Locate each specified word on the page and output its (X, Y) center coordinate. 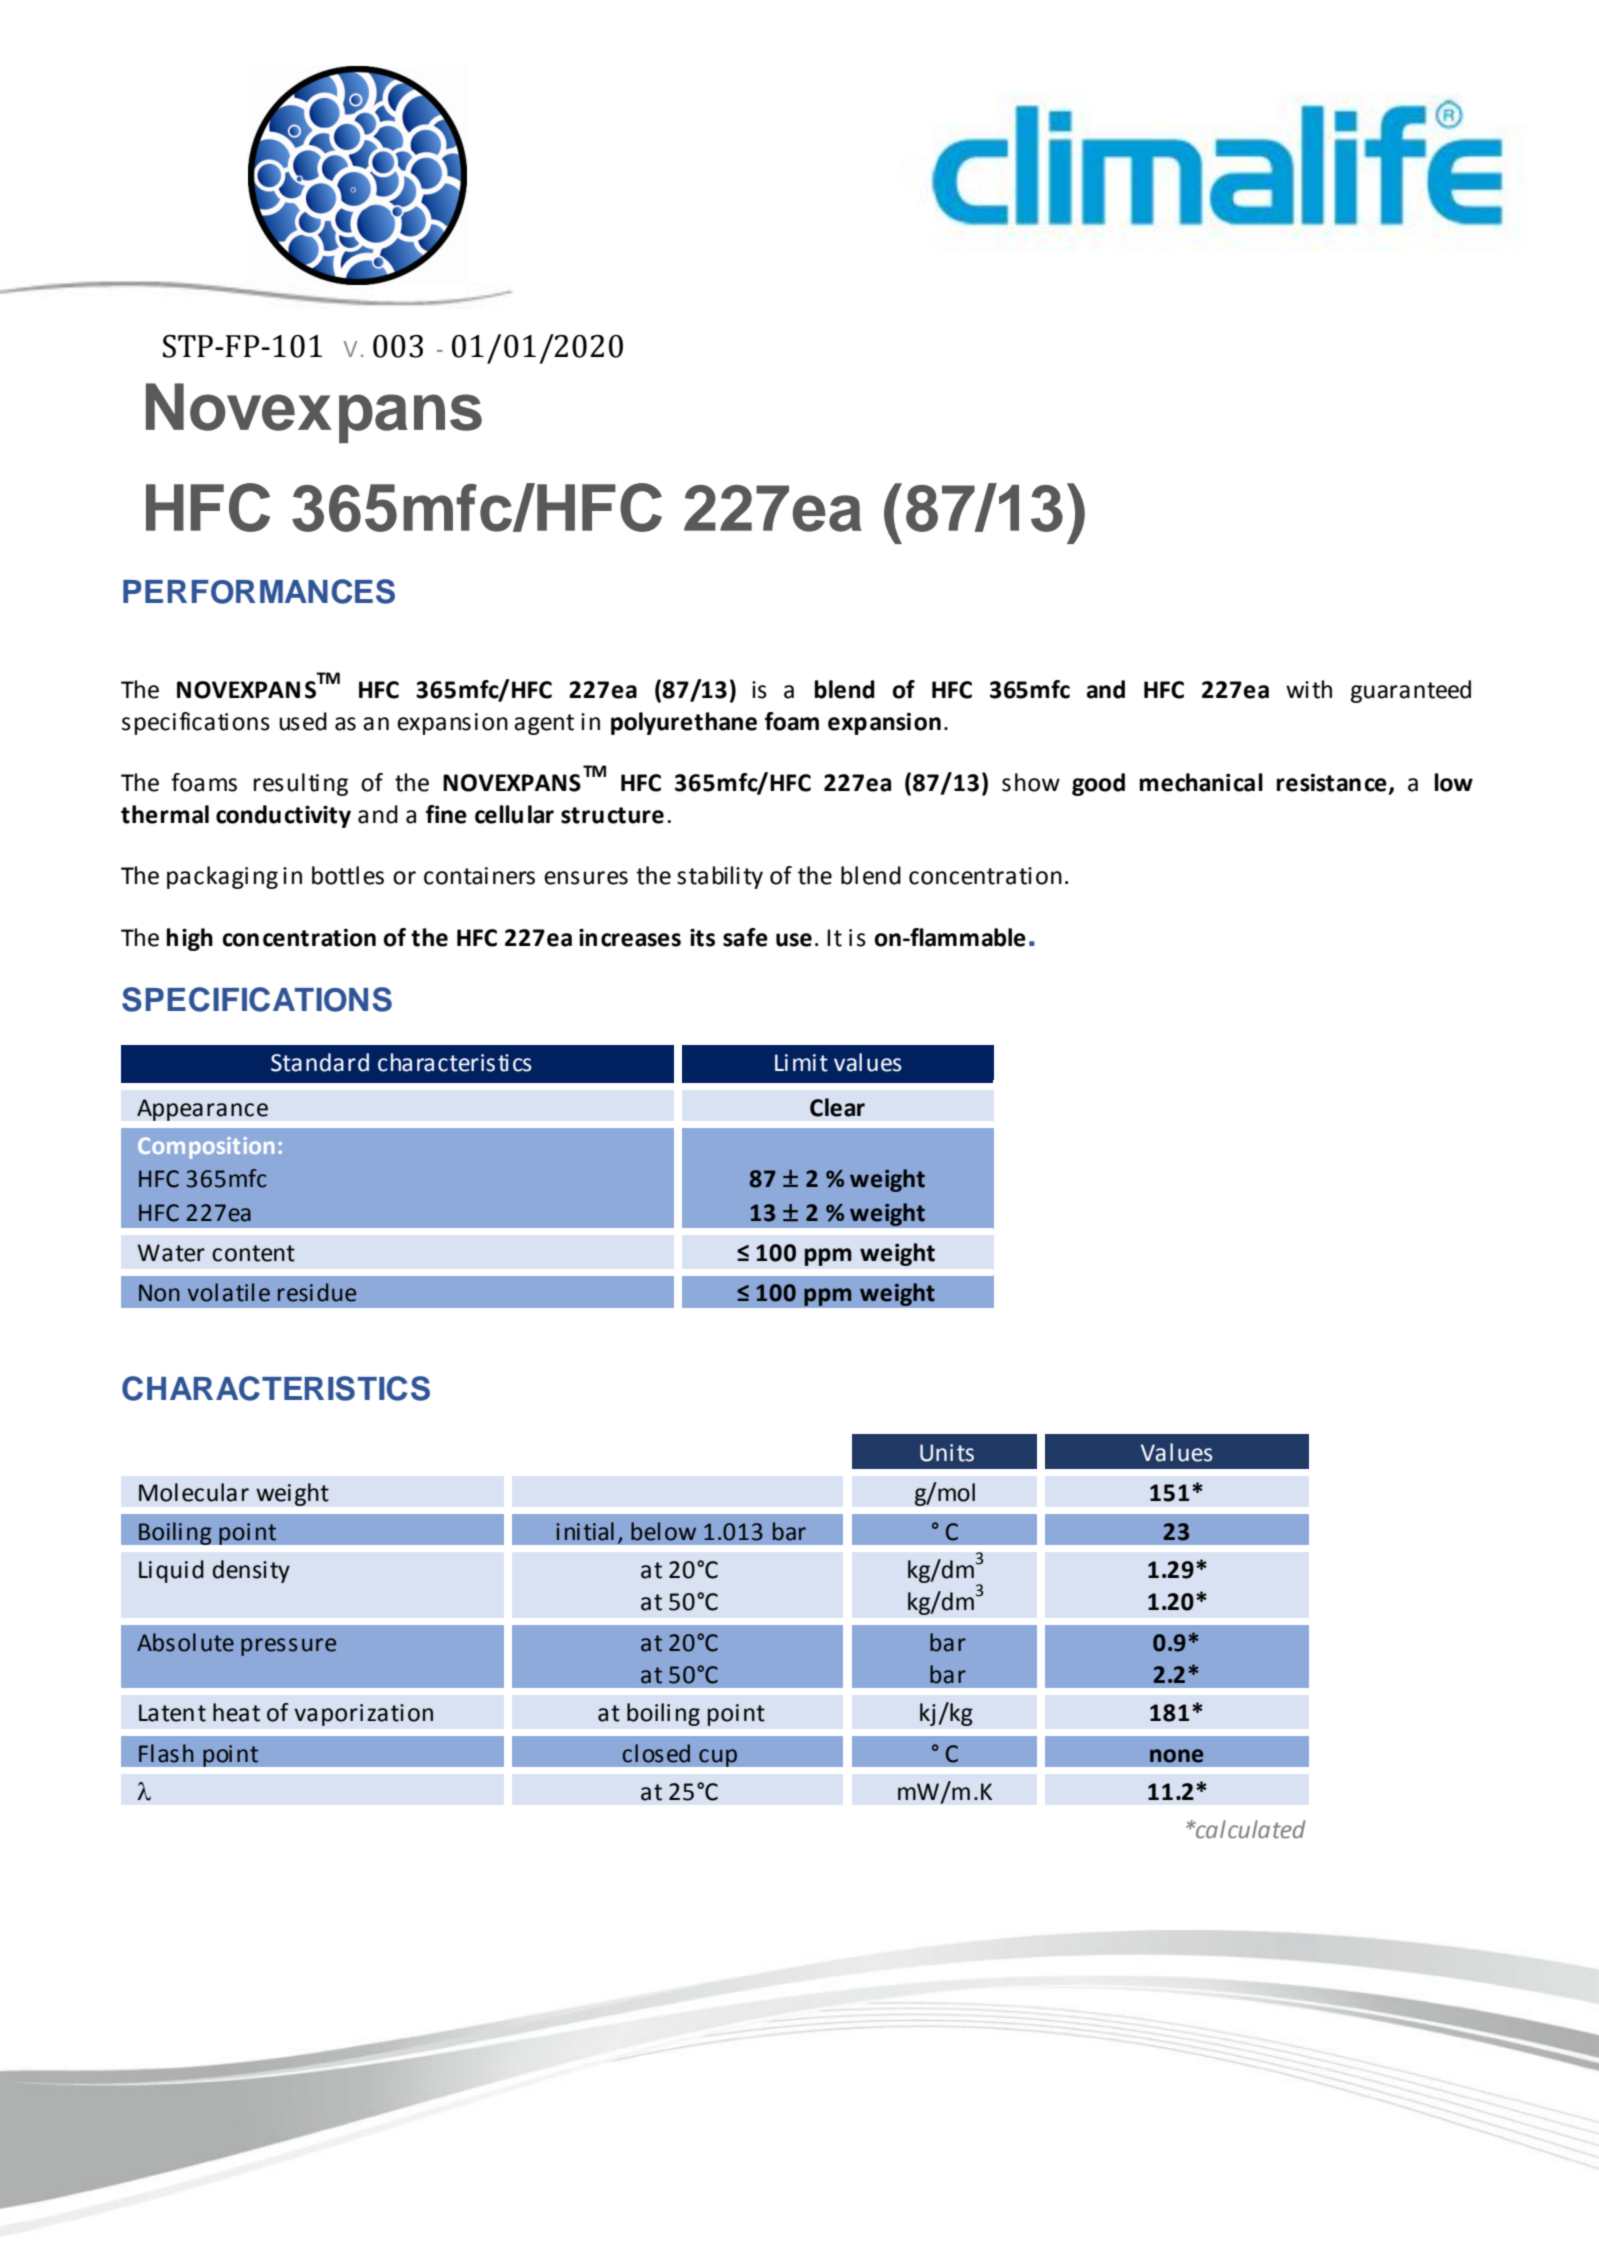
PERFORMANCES (259, 591)
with (1309, 689)
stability (720, 877)
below (663, 1531)
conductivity (283, 816)
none (1176, 1756)
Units (947, 1453)
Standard (320, 1062)
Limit (801, 1063)
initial (585, 1531)
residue (317, 1292)
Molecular (194, 1492)
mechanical (1201, 782)
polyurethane (684, 723)
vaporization (363, 1715)
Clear (837, 1107)
